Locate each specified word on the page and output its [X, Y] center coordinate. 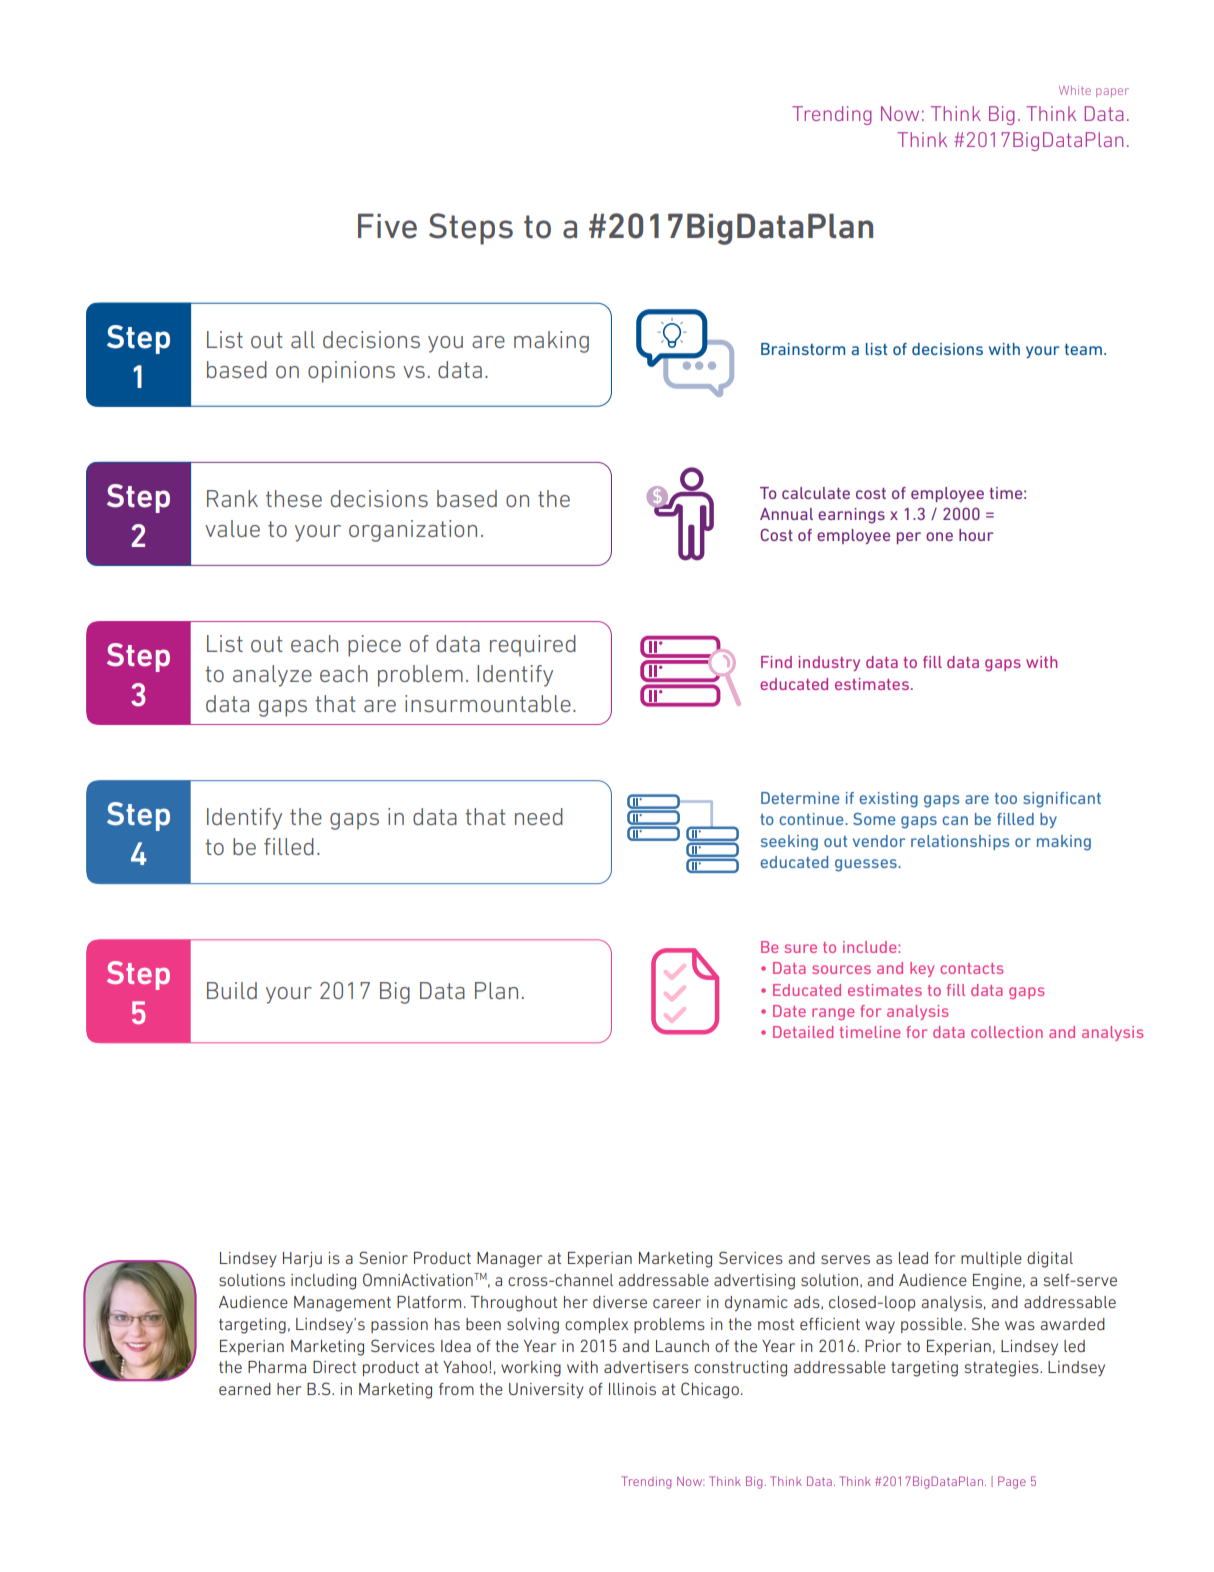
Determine [800, 798]
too [1006, 798]
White [1075, 90]
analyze [272, 676]
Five [387, 226]
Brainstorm [803, 349]
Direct [334, 1367]
